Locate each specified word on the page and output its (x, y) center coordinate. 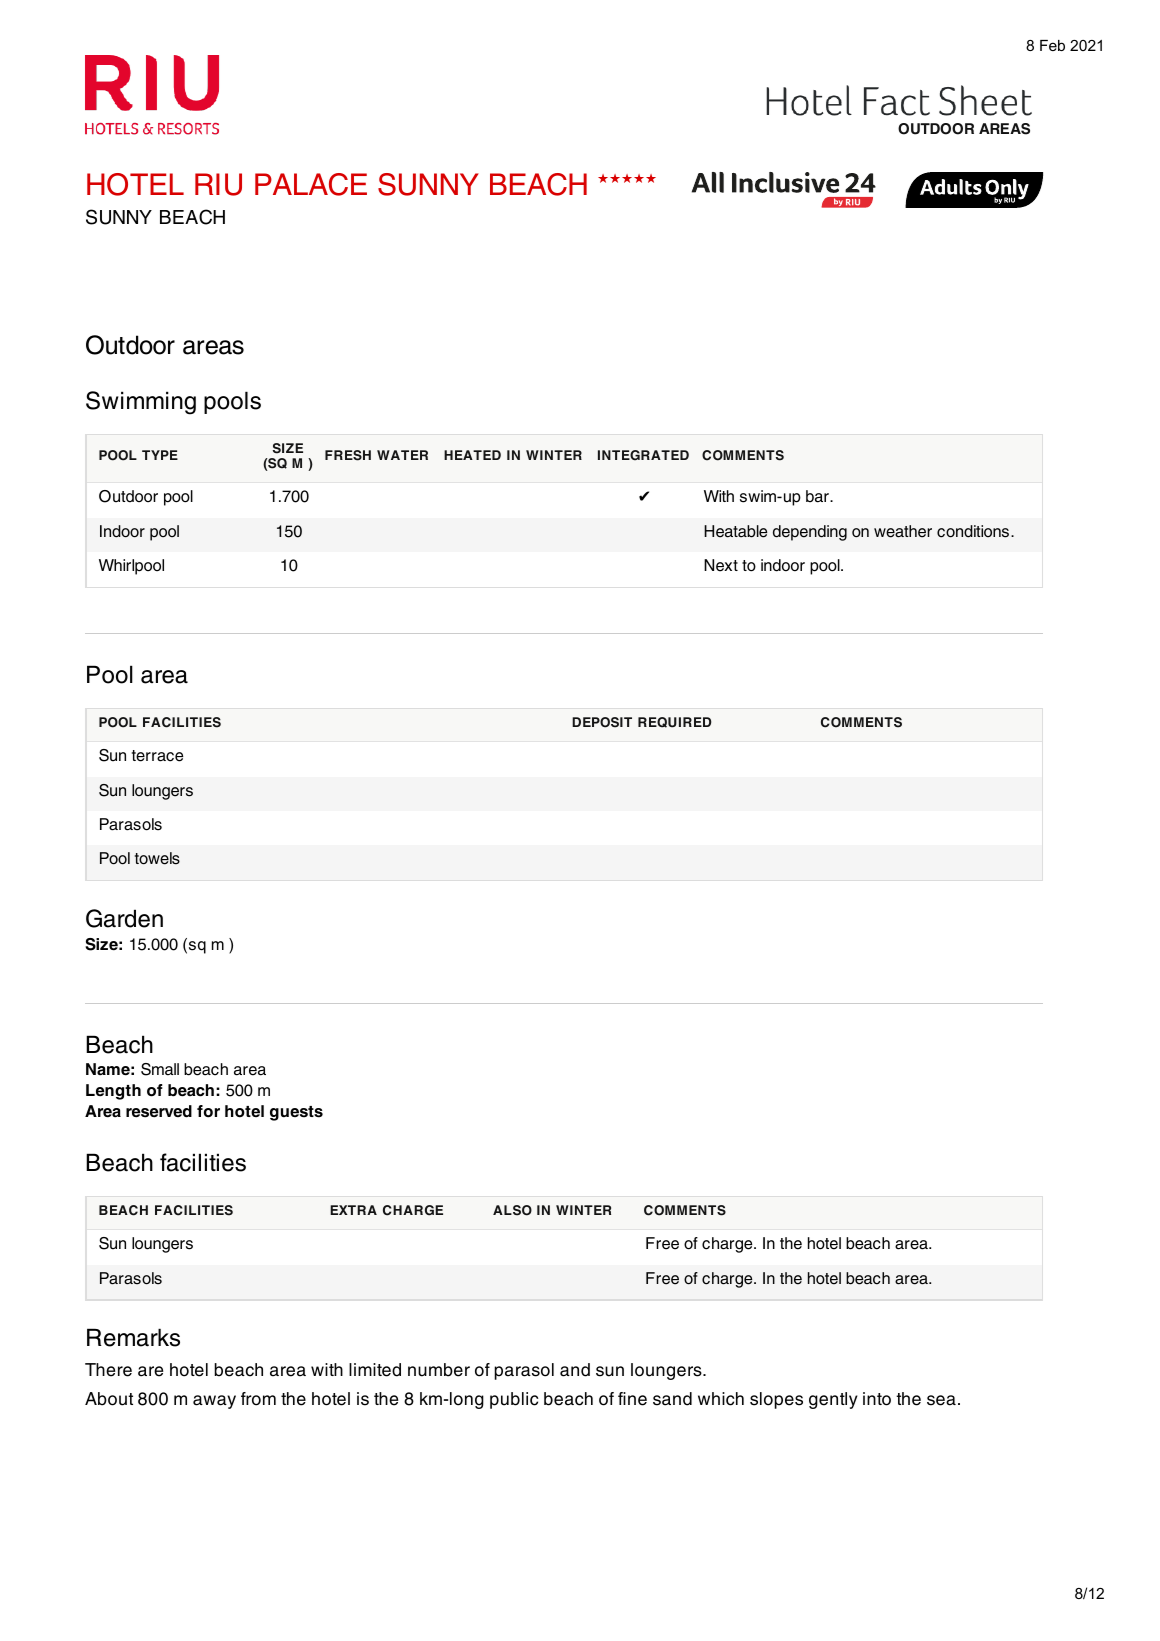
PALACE (311, 184)
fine (632, 1399)
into (877, 1399)
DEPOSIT (602, 722)
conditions (974, 531)
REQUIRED (674, 722)
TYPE (160, 455)
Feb (1052, 45)
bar (818, 496)
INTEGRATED (643, 455)
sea (941, 1400)
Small (160, 1069)
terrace (157, 756)
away (214, 1402)
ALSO (512, 1210)
